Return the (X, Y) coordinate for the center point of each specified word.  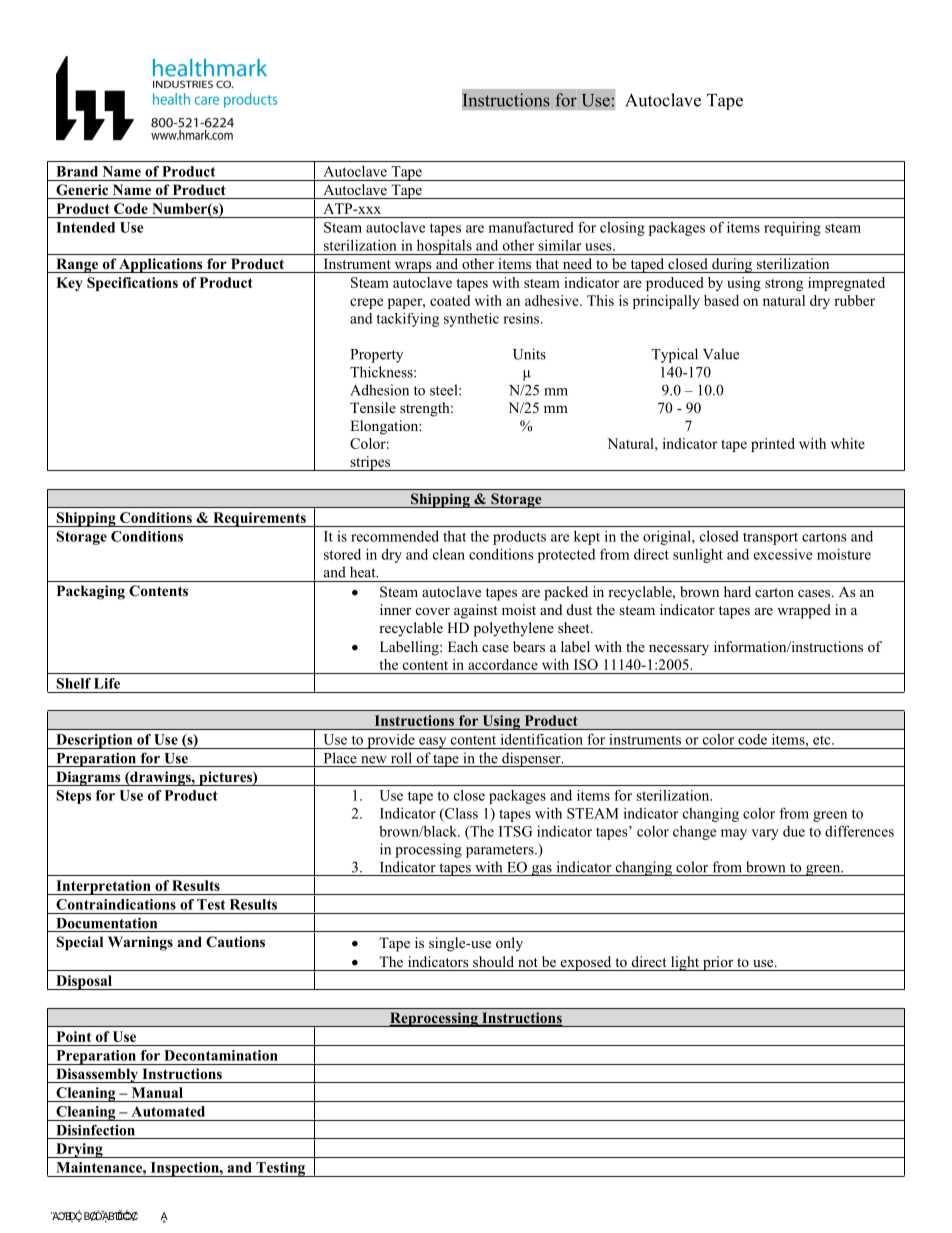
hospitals (444, 247)
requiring (792, 229)
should (493, 961)
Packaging (91, 592)
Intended (85, 227)
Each (463, 646)
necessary (679, 650)
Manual (157, 1092)
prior (718, 963)
